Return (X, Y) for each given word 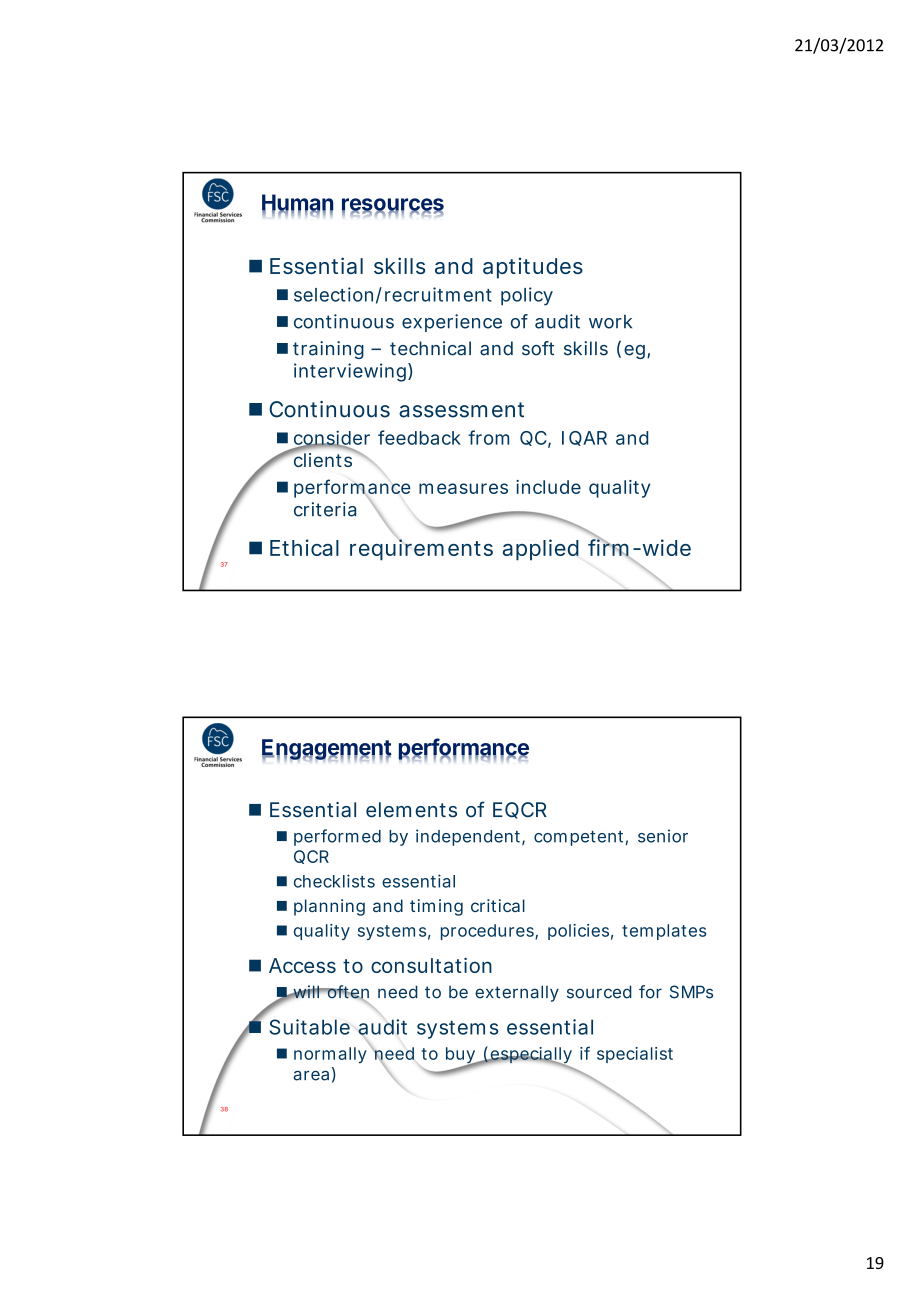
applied (541, 550)
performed (337, 837)
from (488, 437)
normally (330, 1055)
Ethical (304, 547)
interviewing (350, 372)
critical (498, 905)
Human (297, 203)
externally (517, 993)
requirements (421, 550)
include (548, 487)
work (610, 321)
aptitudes (533, 268)
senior (663, 836)
